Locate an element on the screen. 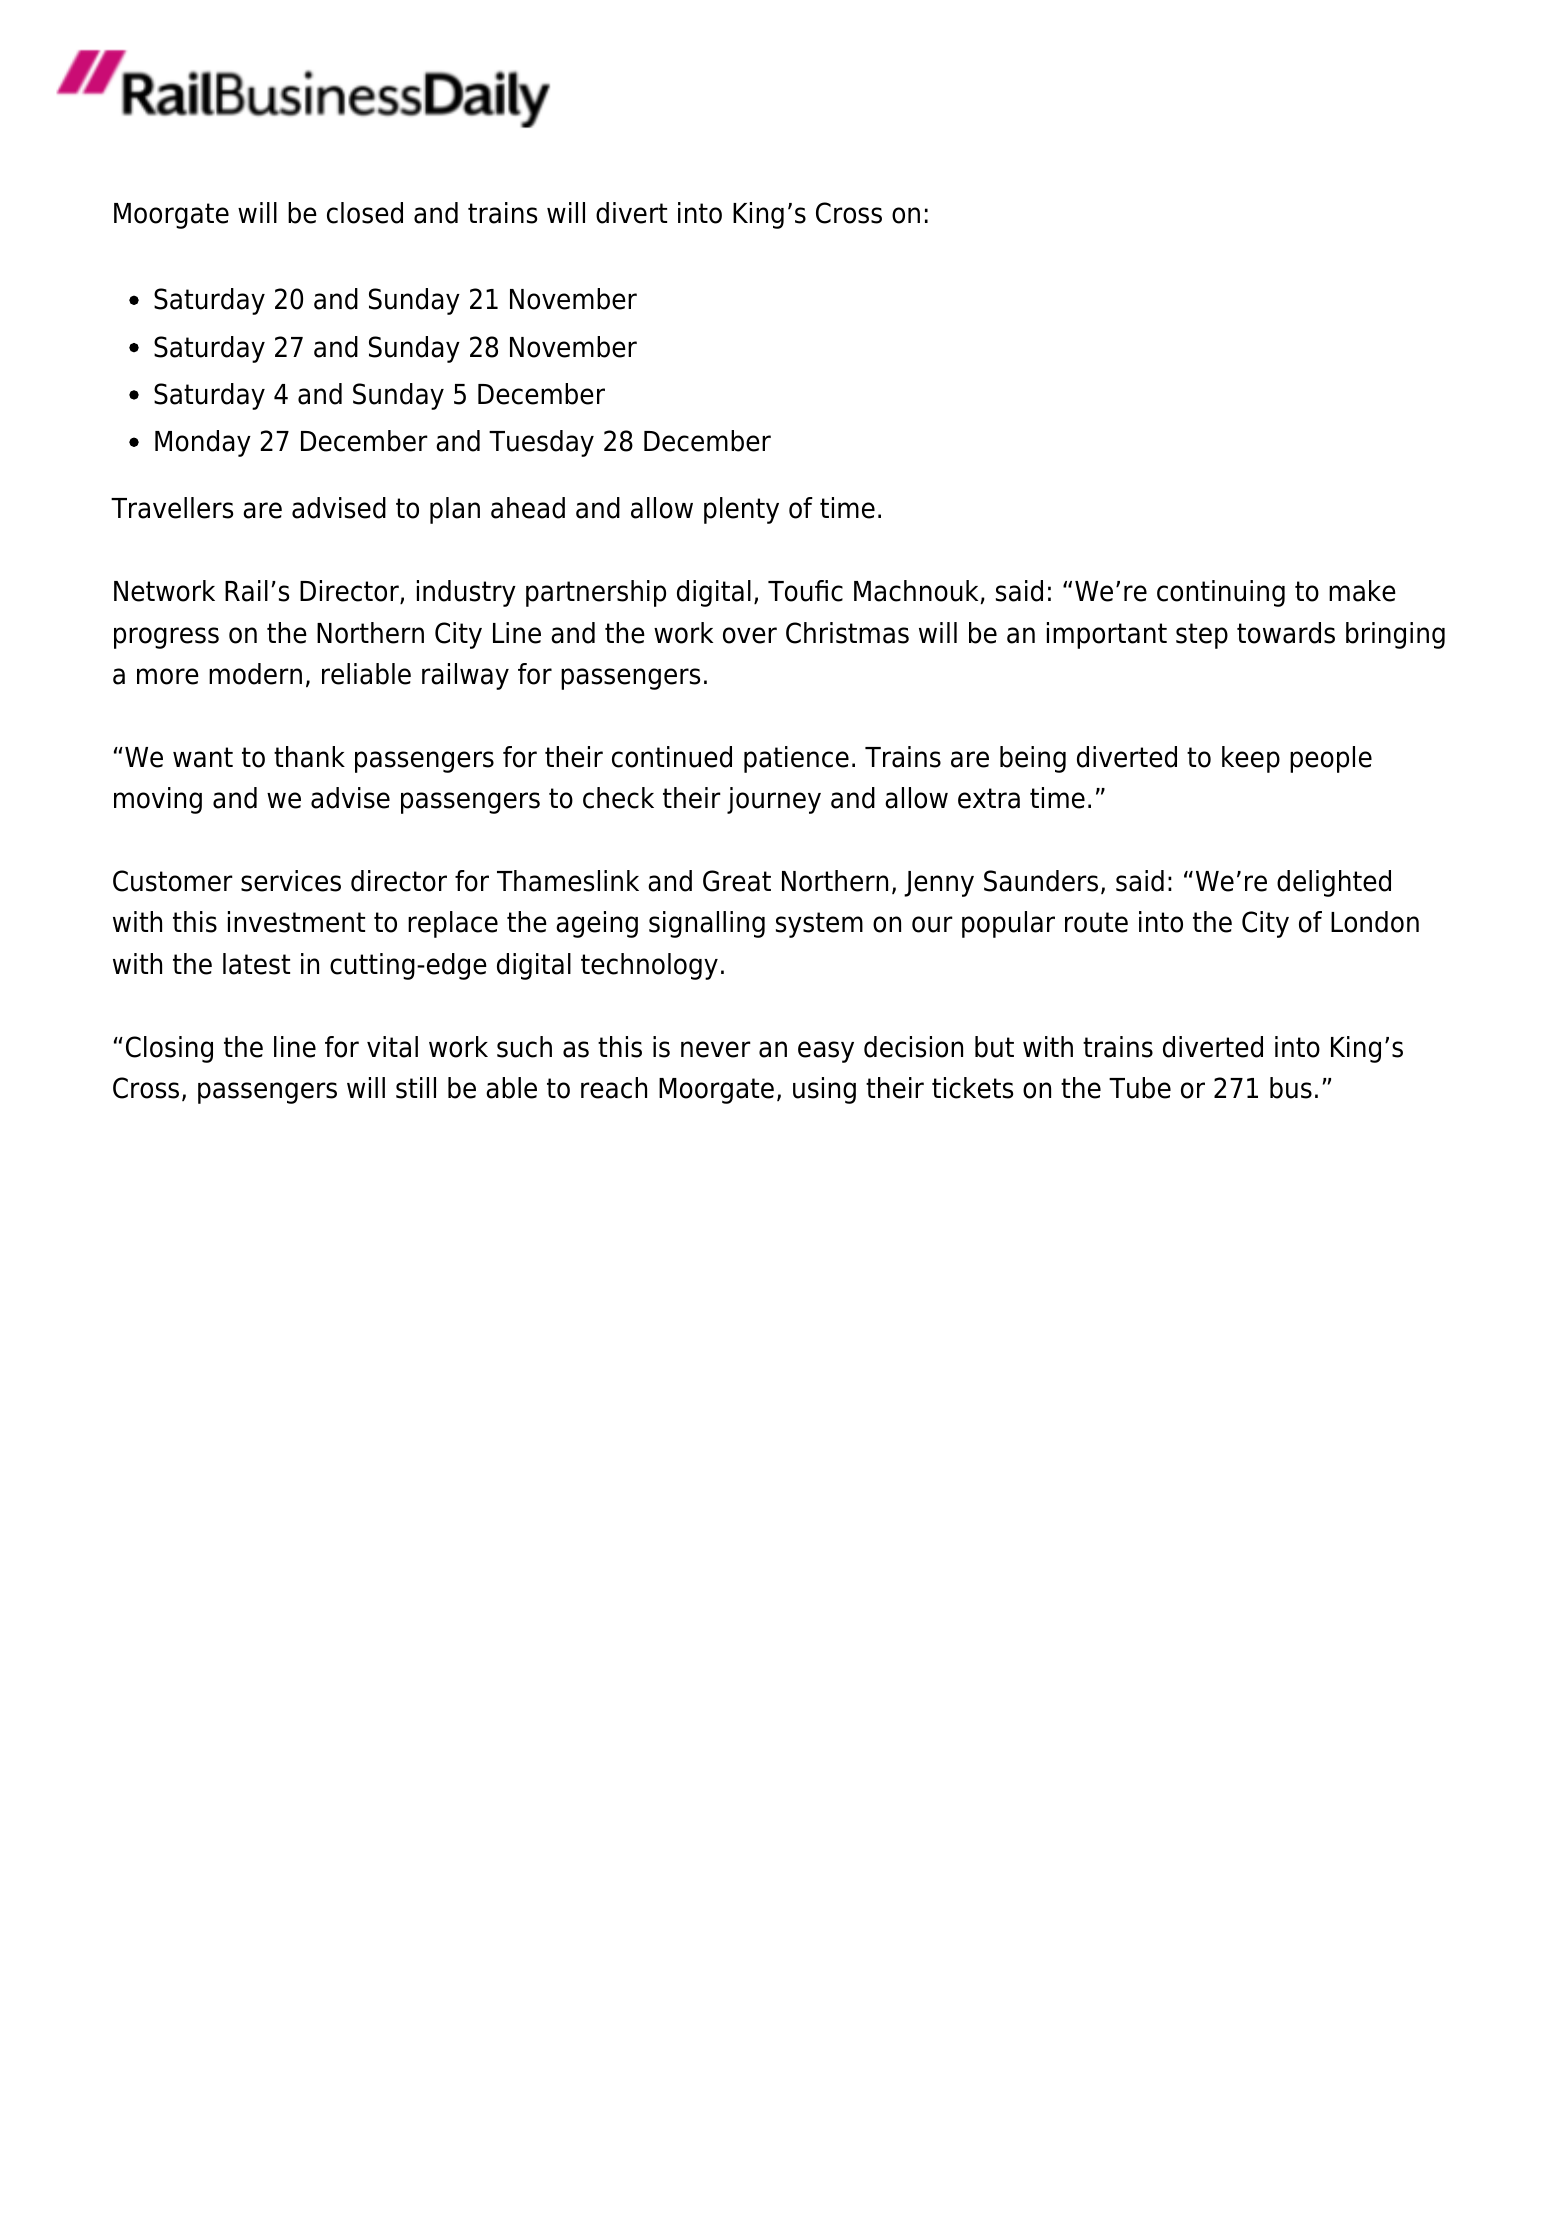 This screenshot has width=1565, height=2213. Tuesday is located at coordinates (541, 443).
